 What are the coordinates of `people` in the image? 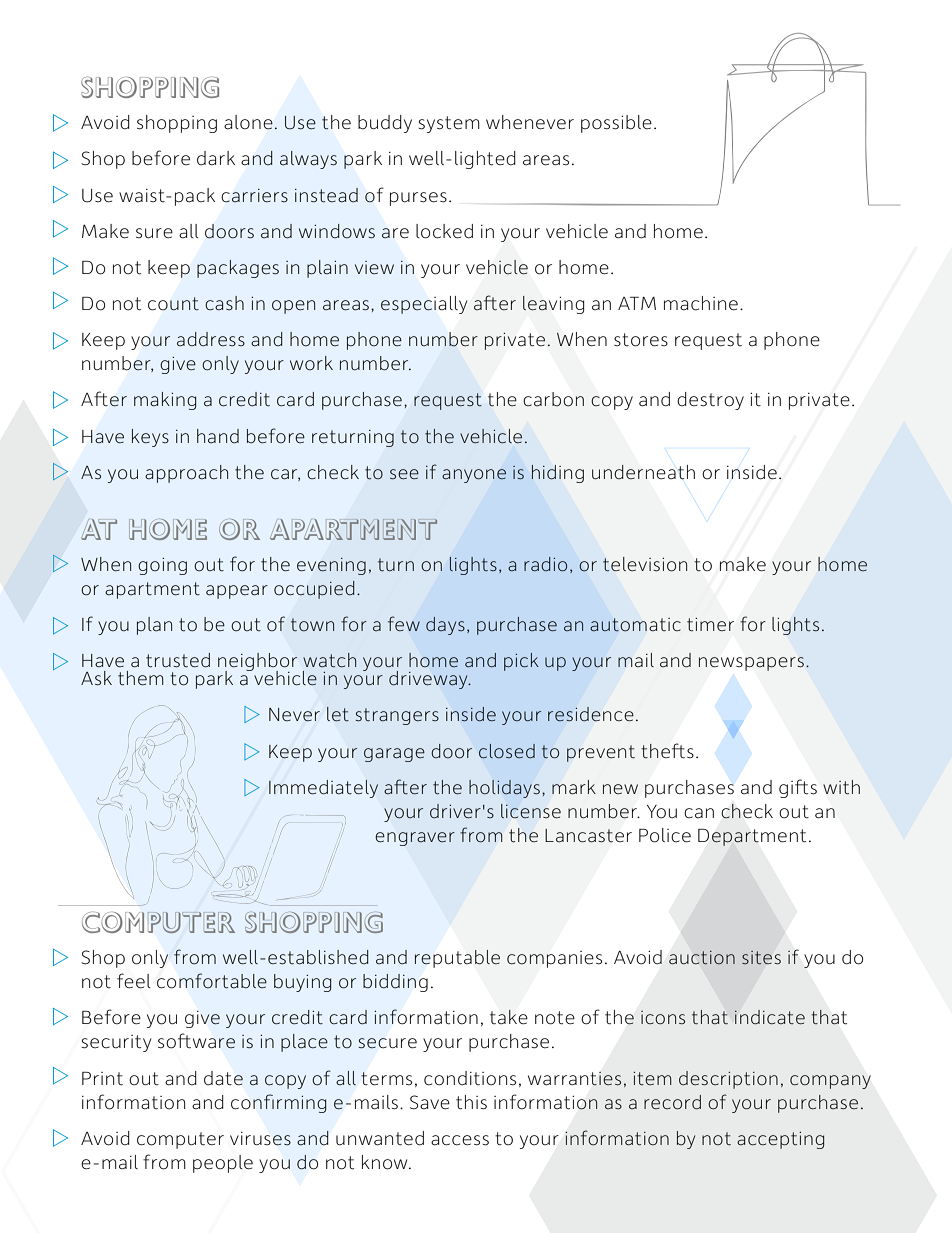 It's located at (223, 1164).
